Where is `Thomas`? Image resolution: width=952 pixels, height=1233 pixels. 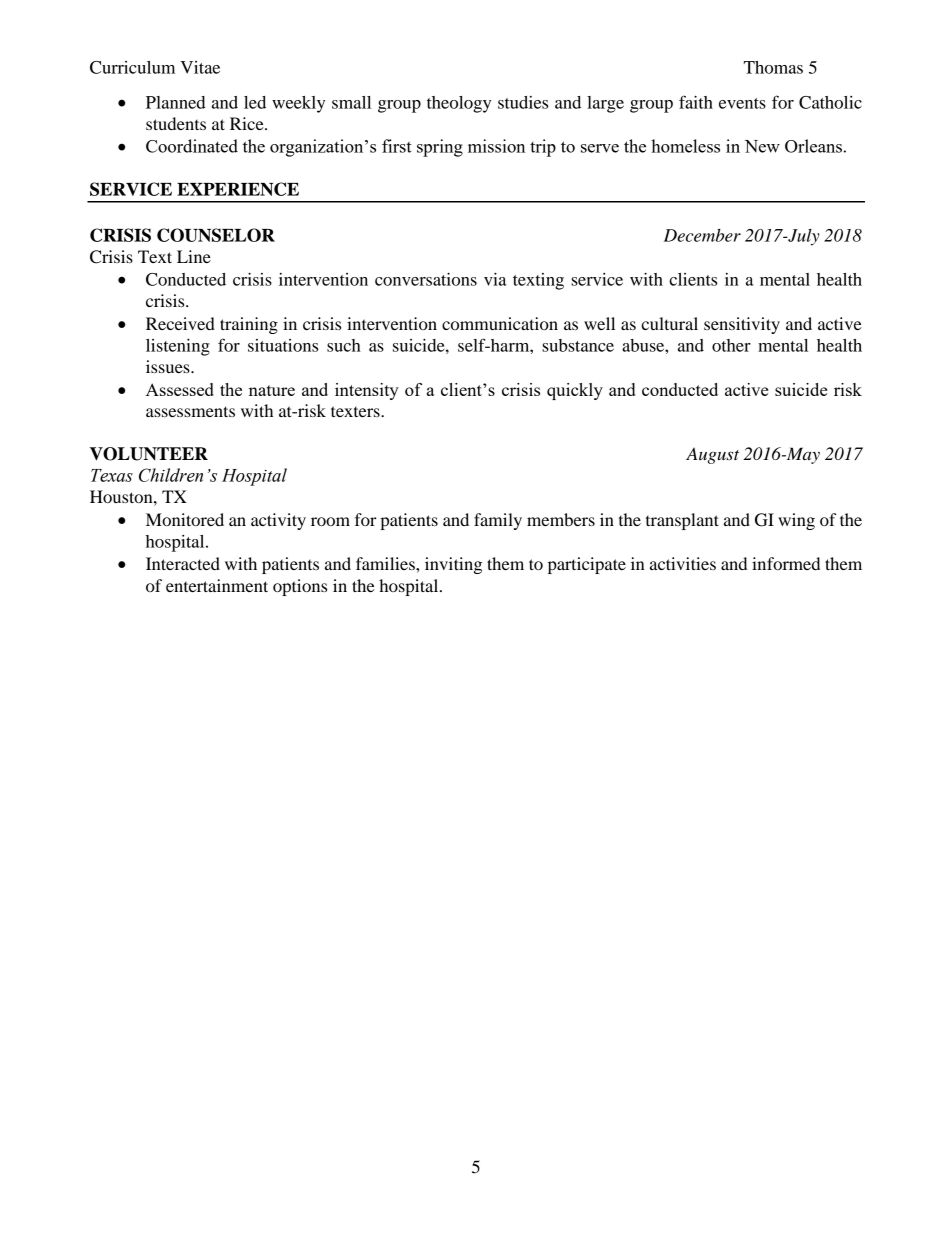
Thomas is located at coordinates (773, 67).
